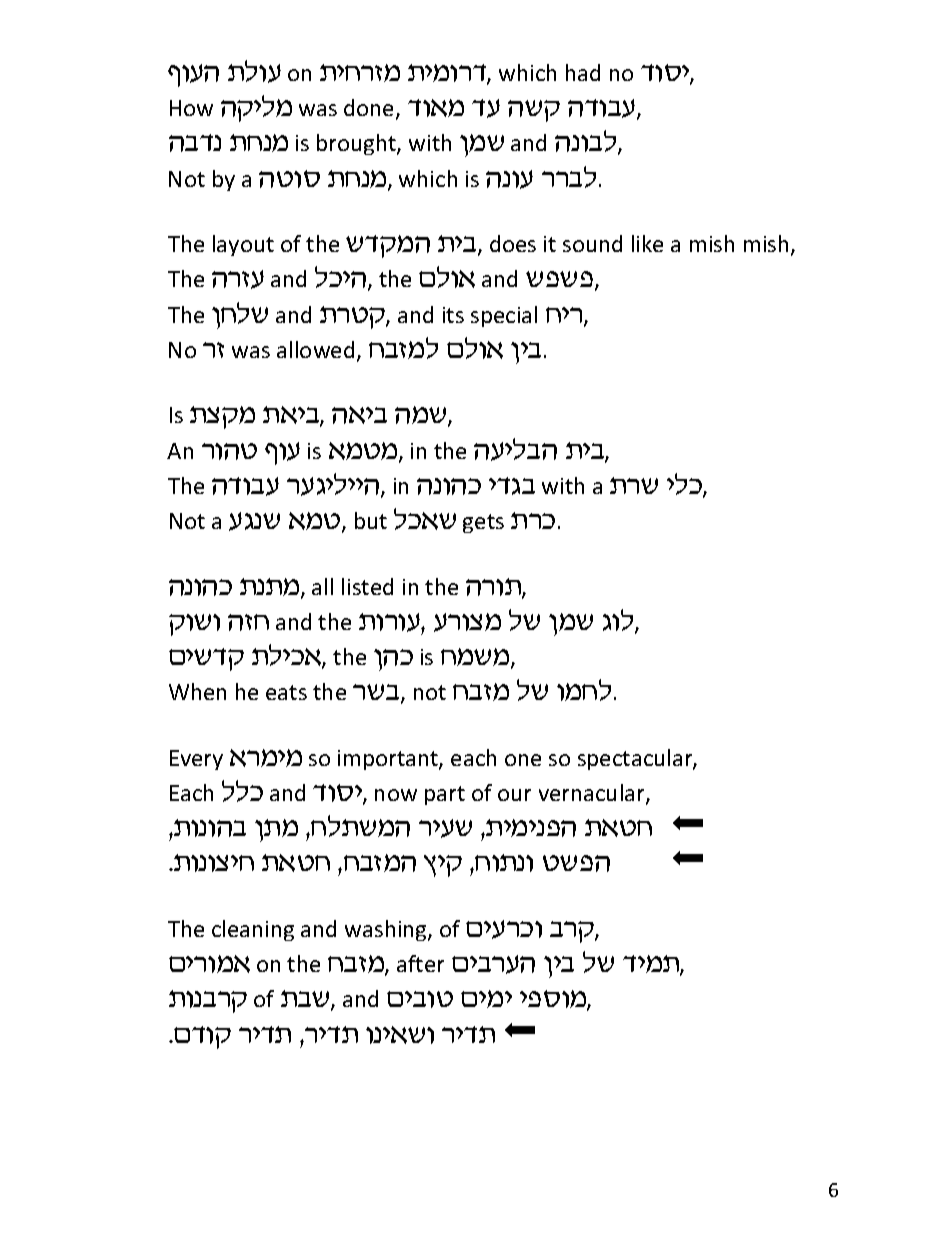 The width and height of the image is (952, 1233). I want to click on How, so click(191, 108).
